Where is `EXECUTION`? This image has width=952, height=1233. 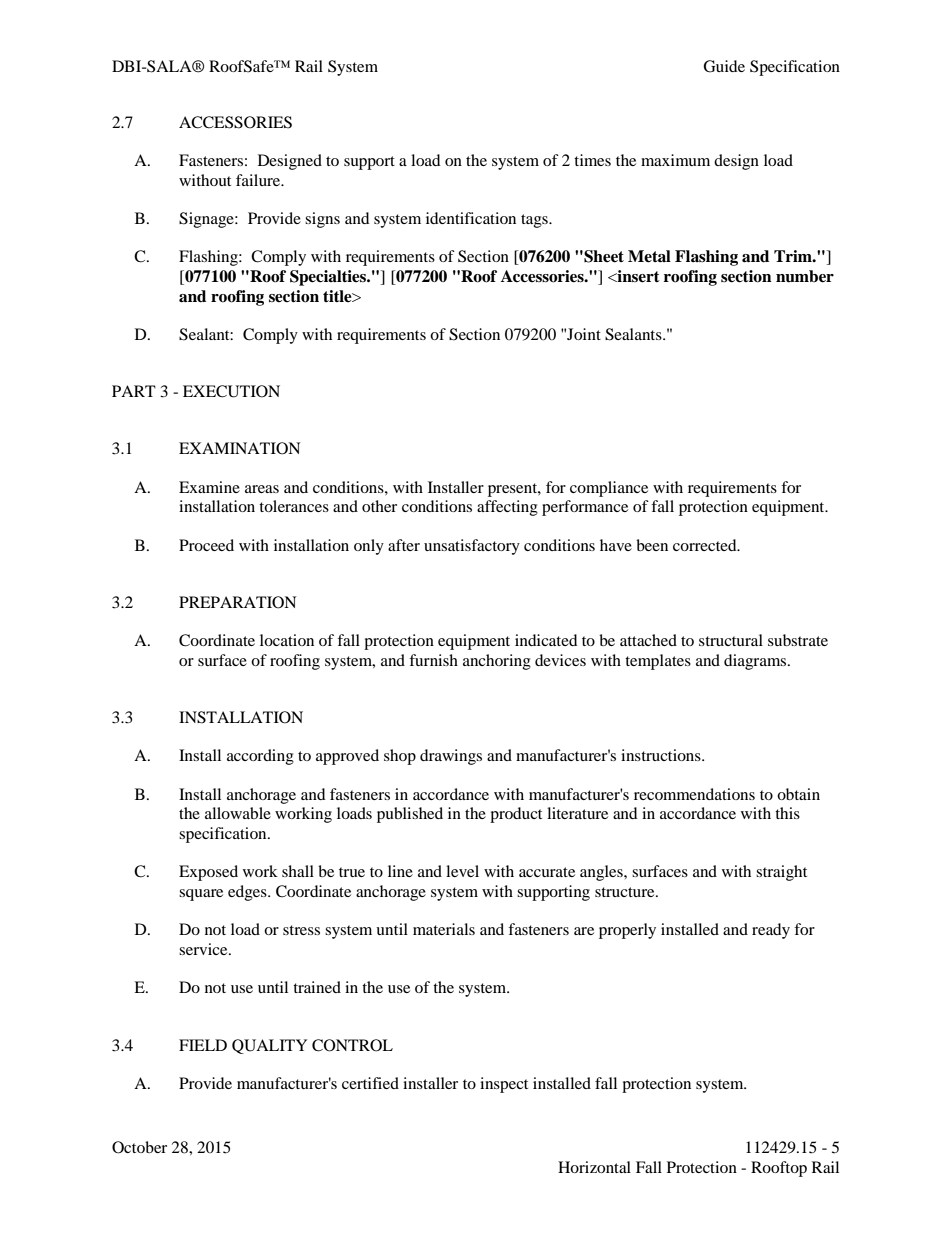 EXECUTION is located at coordinates (231, 391).
